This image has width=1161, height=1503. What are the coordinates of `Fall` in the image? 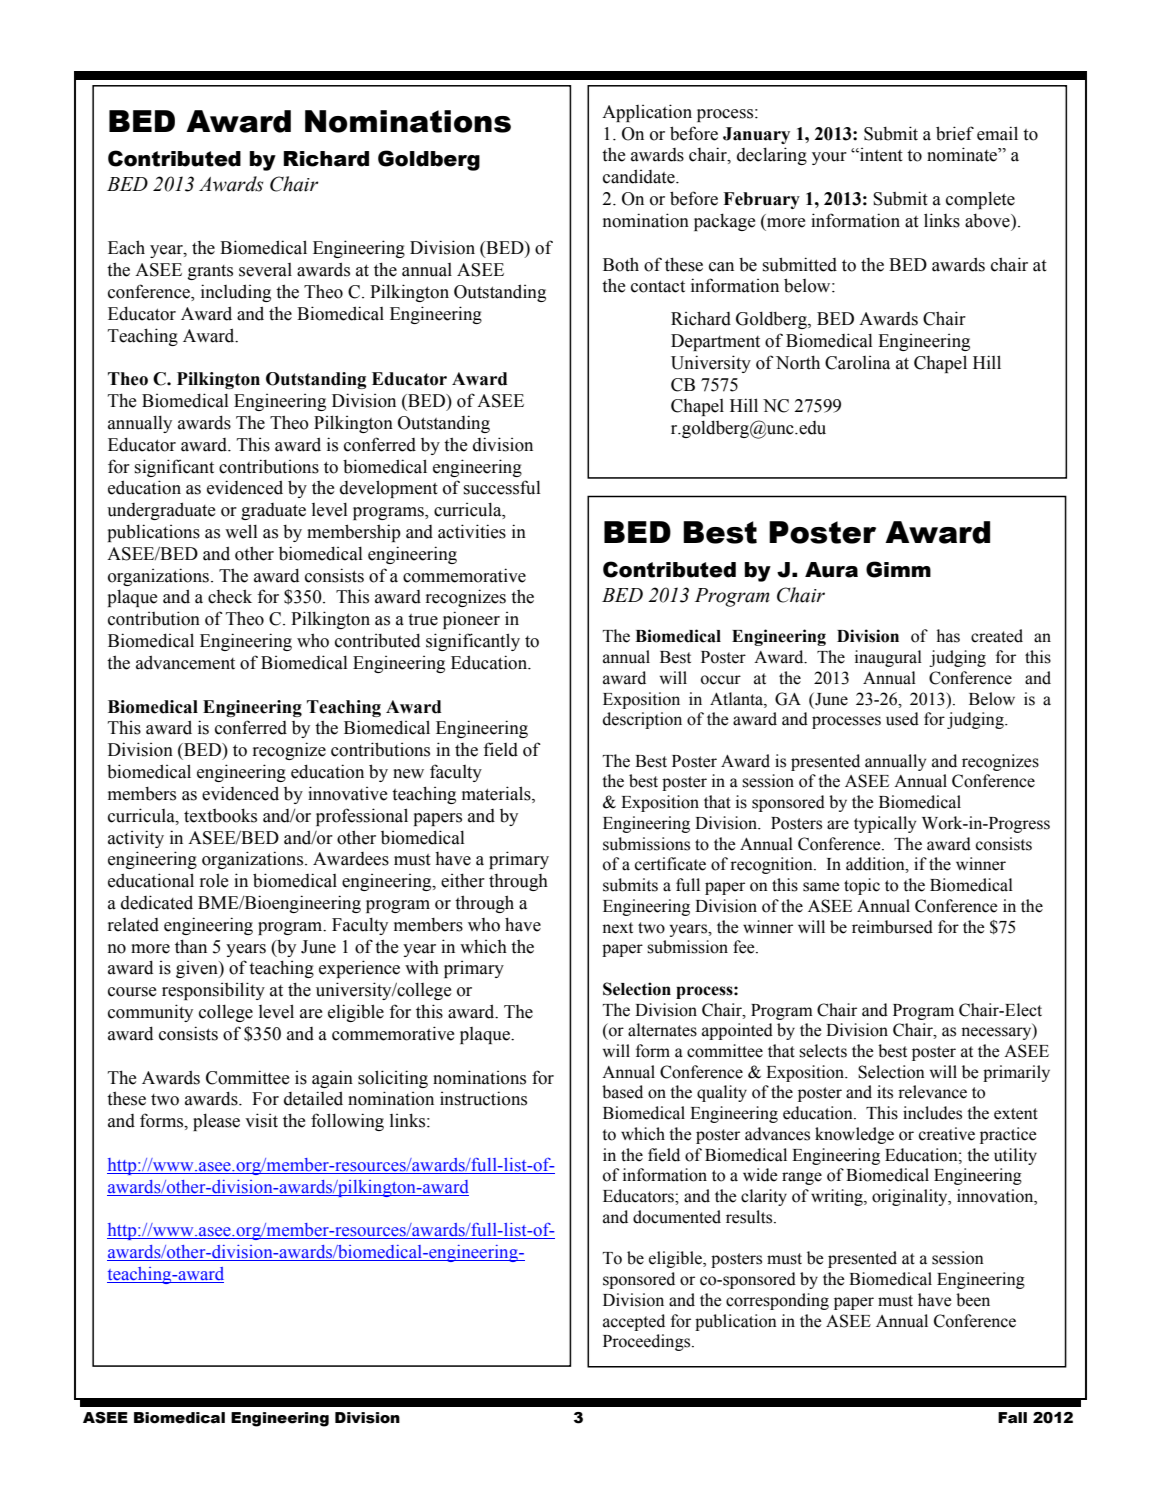 It's located at (1012, 1418).
